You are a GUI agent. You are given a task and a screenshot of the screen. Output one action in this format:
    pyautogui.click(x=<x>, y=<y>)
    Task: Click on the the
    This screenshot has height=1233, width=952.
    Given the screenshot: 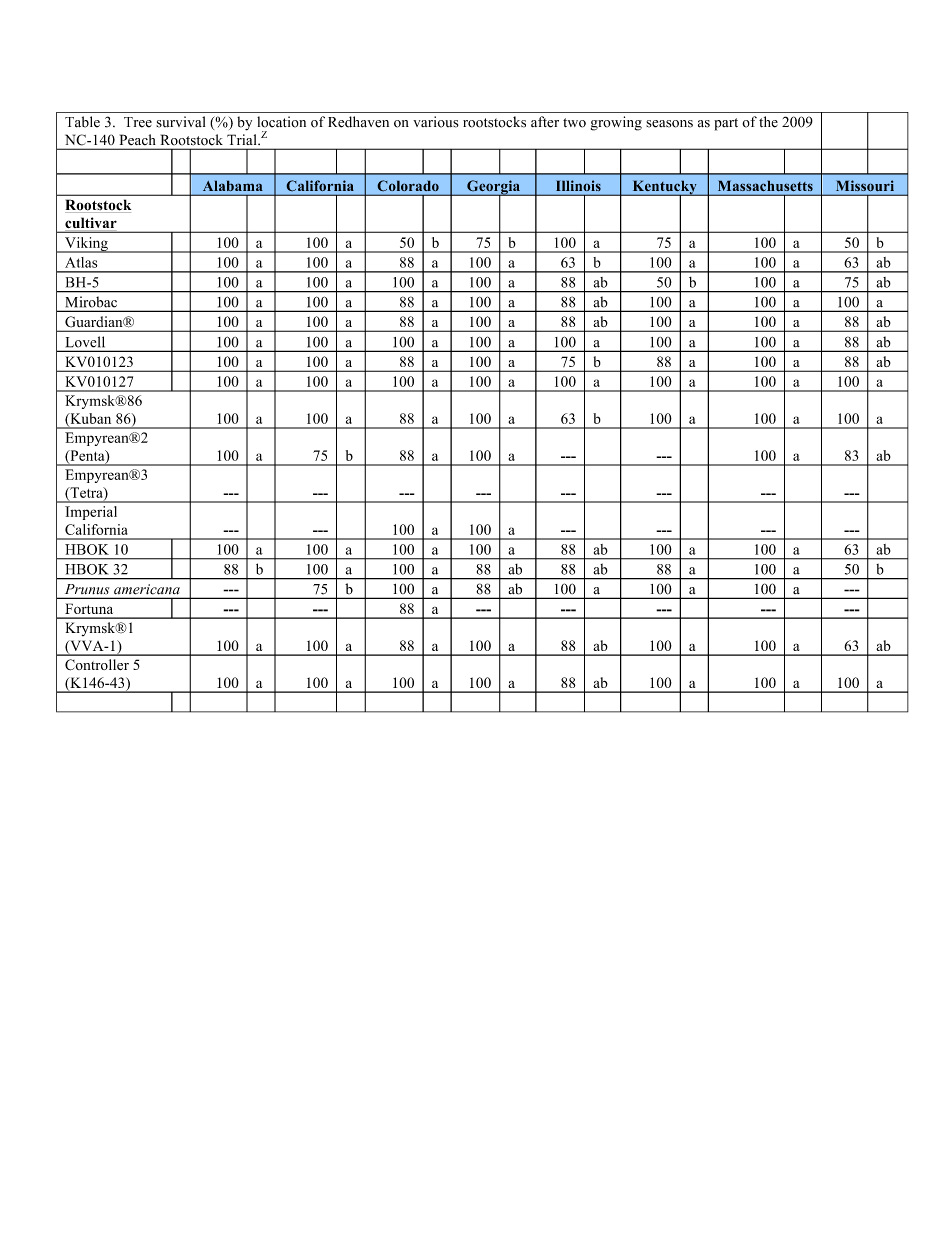 What is the action you would take?
    pyautogui.click(x=768, y=122)
